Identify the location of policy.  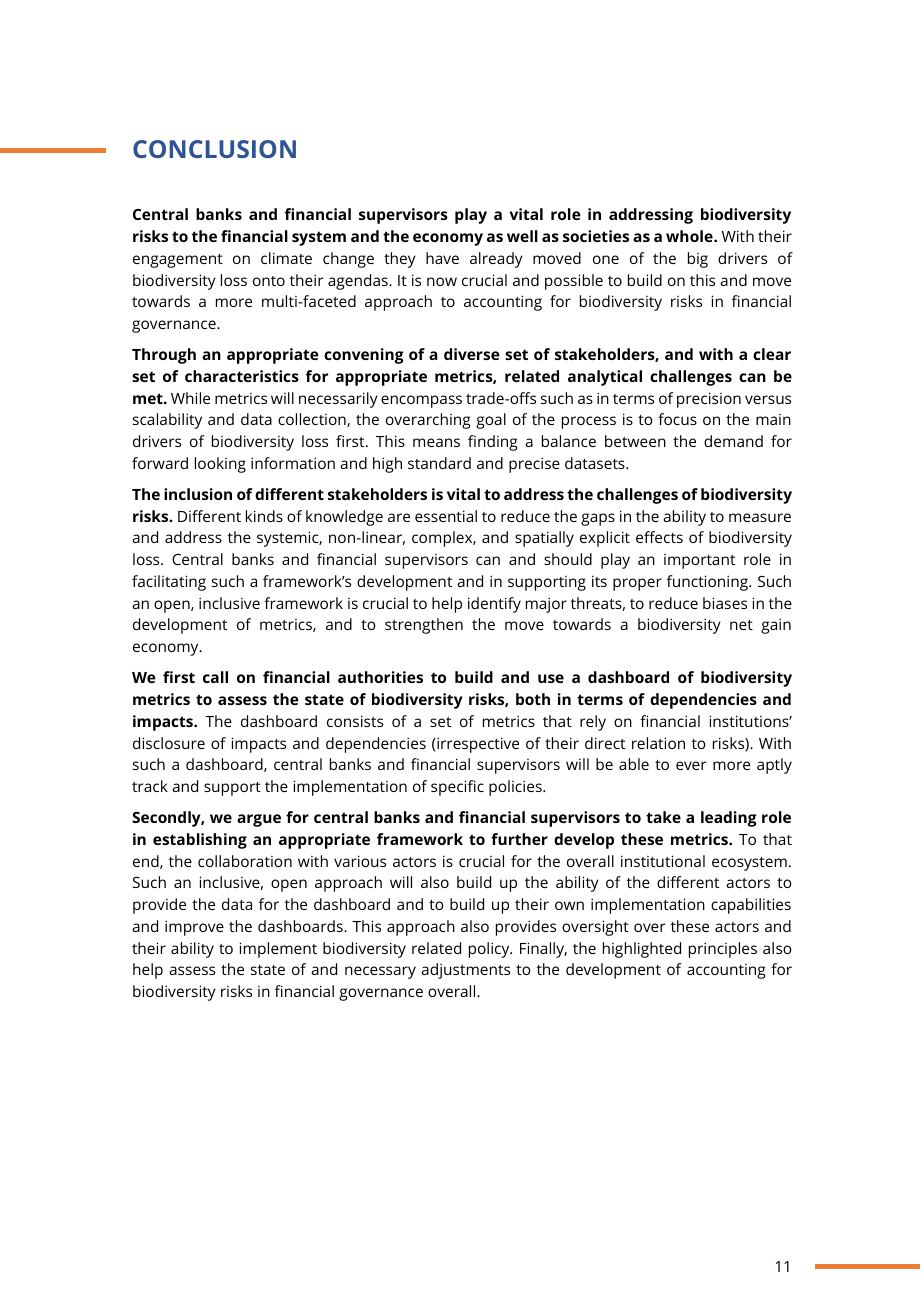
(490, 950).
